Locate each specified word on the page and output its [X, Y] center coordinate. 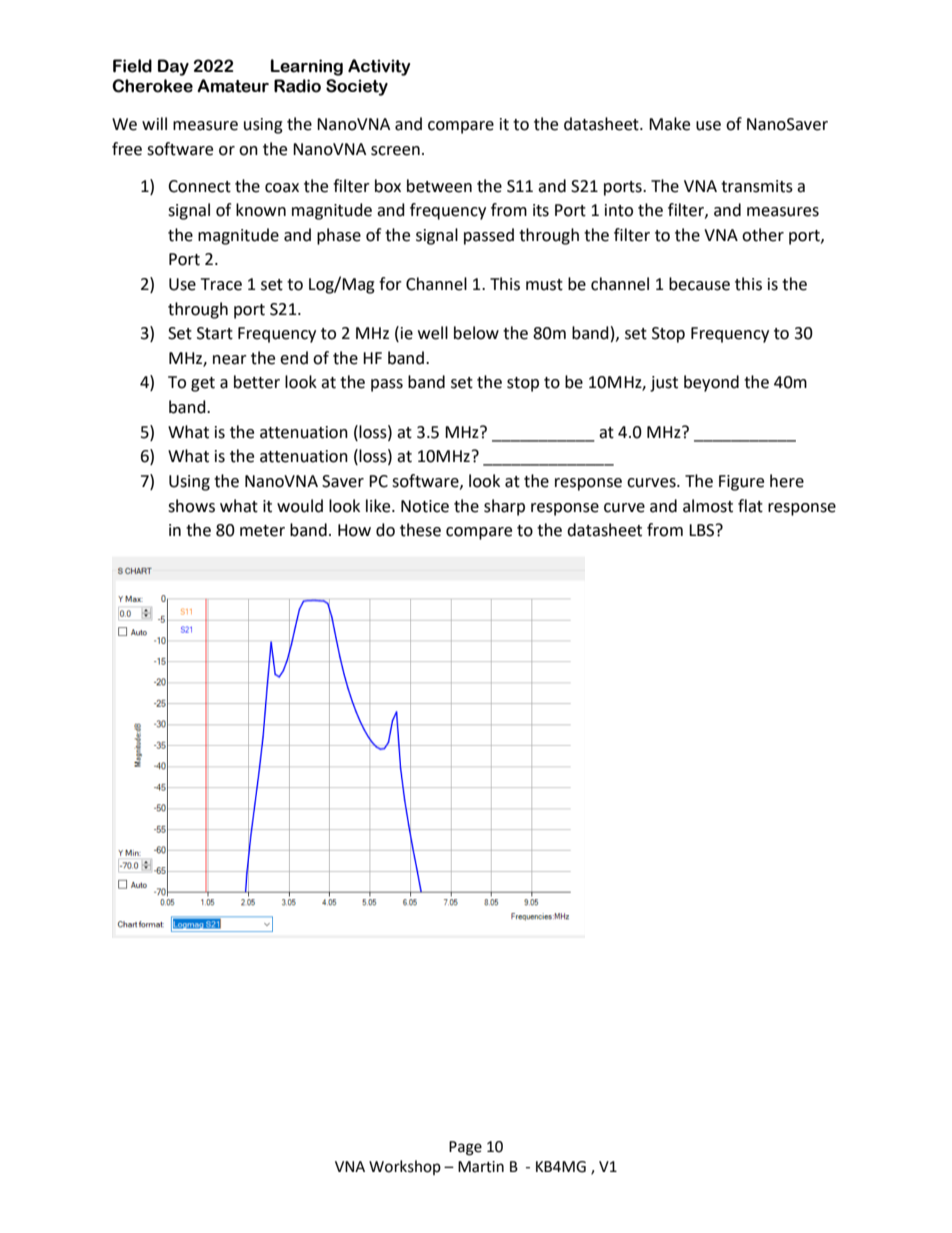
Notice [425, 506]
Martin [481, 1167]
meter [262, 531]
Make [669, 124]
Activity [379, 67]
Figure [741, 483]
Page [465, 1148]
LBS [703, 530]
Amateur [233, 86]
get [203, 384]
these [420, 530]
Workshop [405, 1167]
